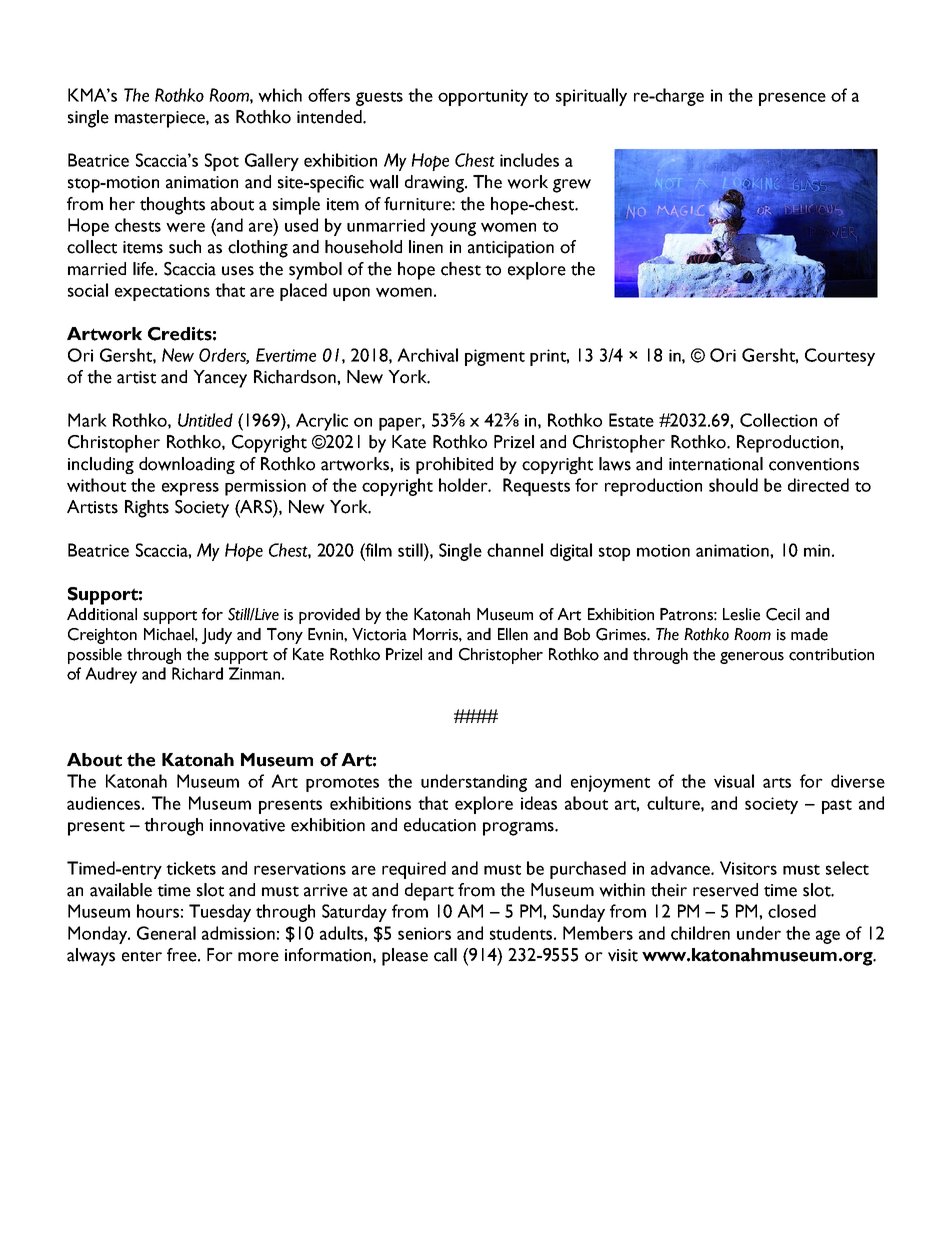 This screenshot has height=1233, width=952. Describe the element at coordinates (539, 803) in the screenshot. I see `ideas` at that location.
